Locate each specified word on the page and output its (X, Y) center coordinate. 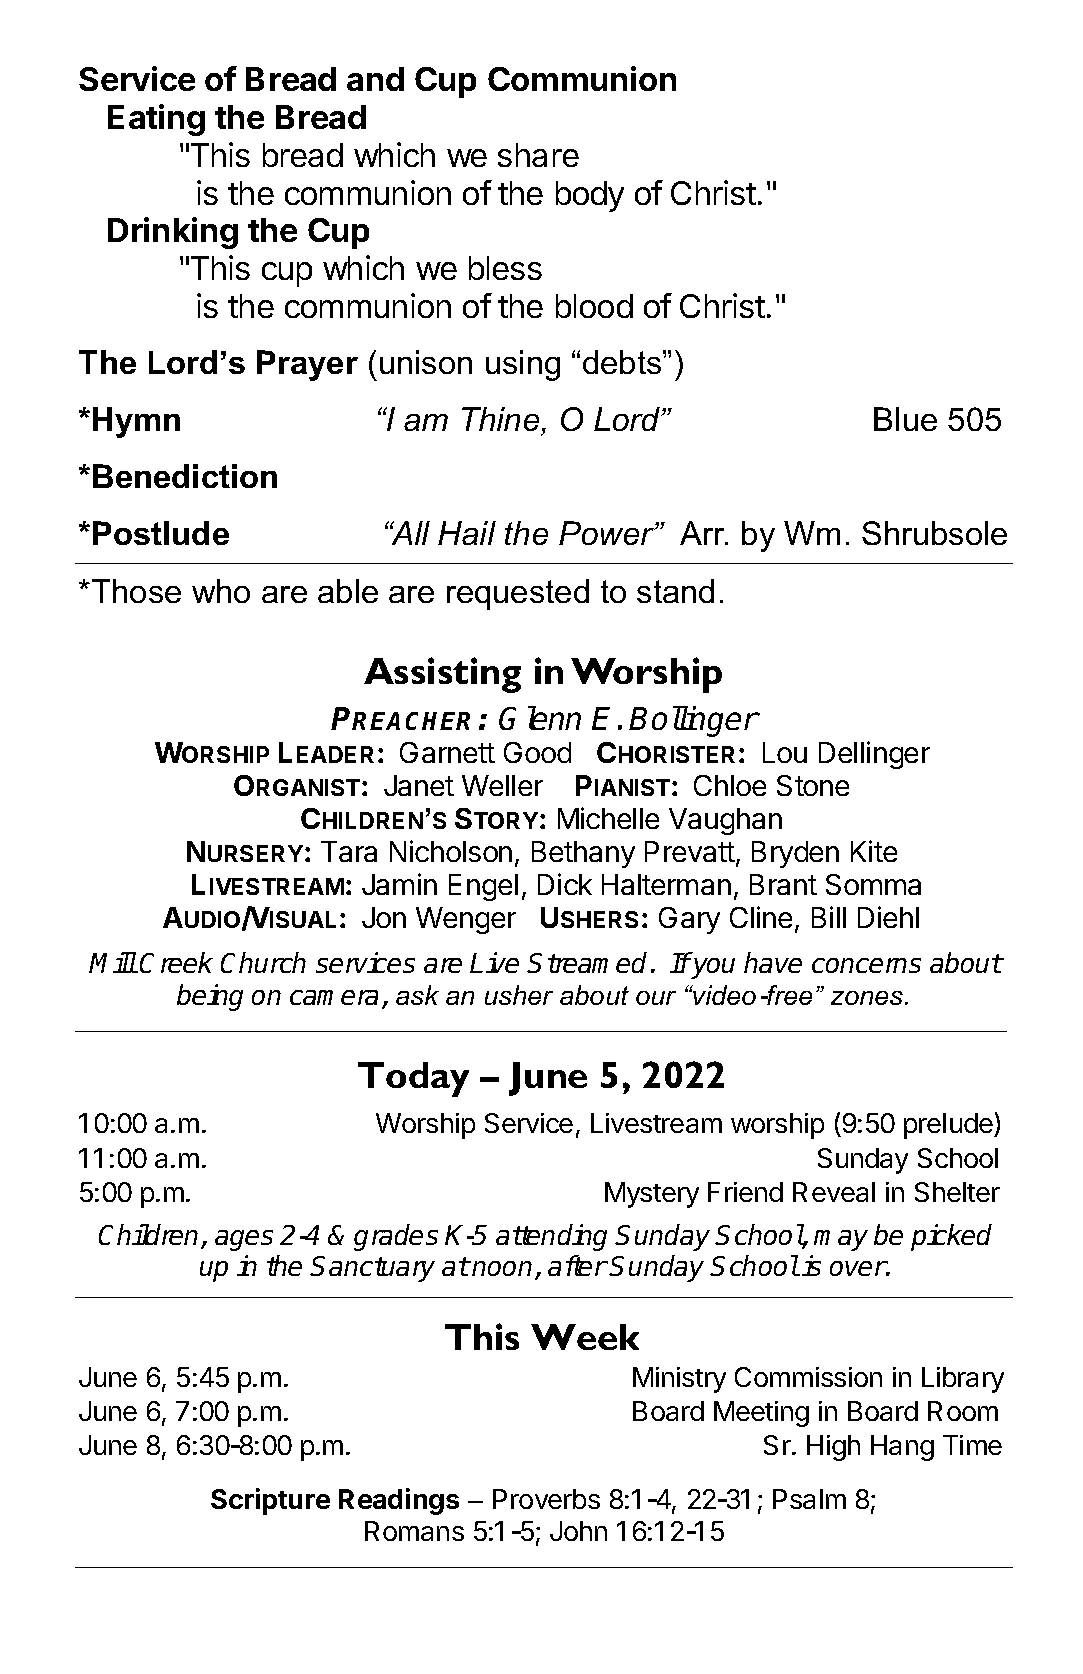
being (210, 997)
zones (868, 998)
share (538, 155)
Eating (156, 120)
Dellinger (874, 755)
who (221, 591)
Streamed (587, 962)
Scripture (270, 1501)
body (590, 196)
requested (518, 594)
